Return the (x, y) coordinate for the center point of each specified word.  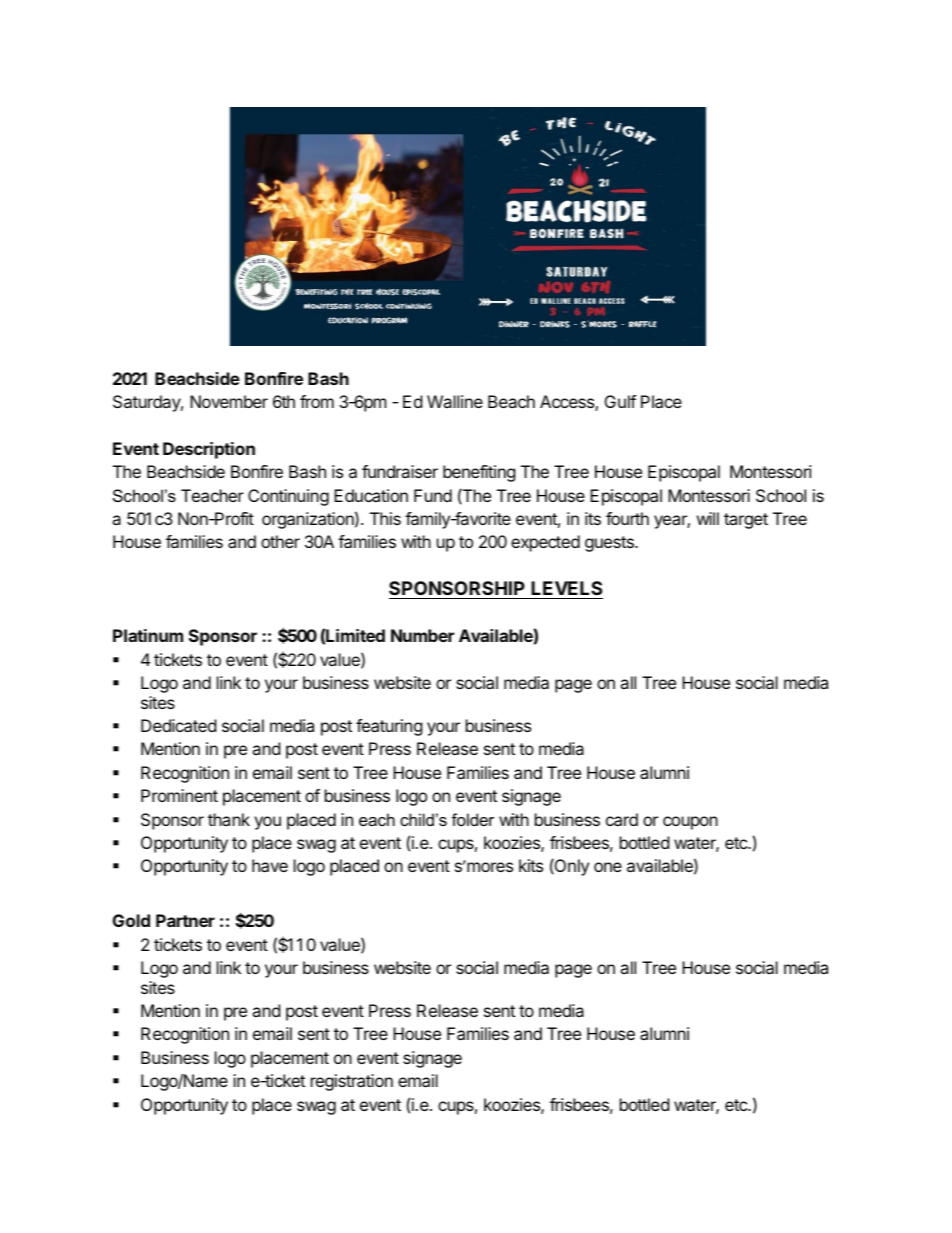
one (608, 867)
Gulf (620, 401)
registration (352, 1082)
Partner (185, 920)
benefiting (479, 473)
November (229, 401)
